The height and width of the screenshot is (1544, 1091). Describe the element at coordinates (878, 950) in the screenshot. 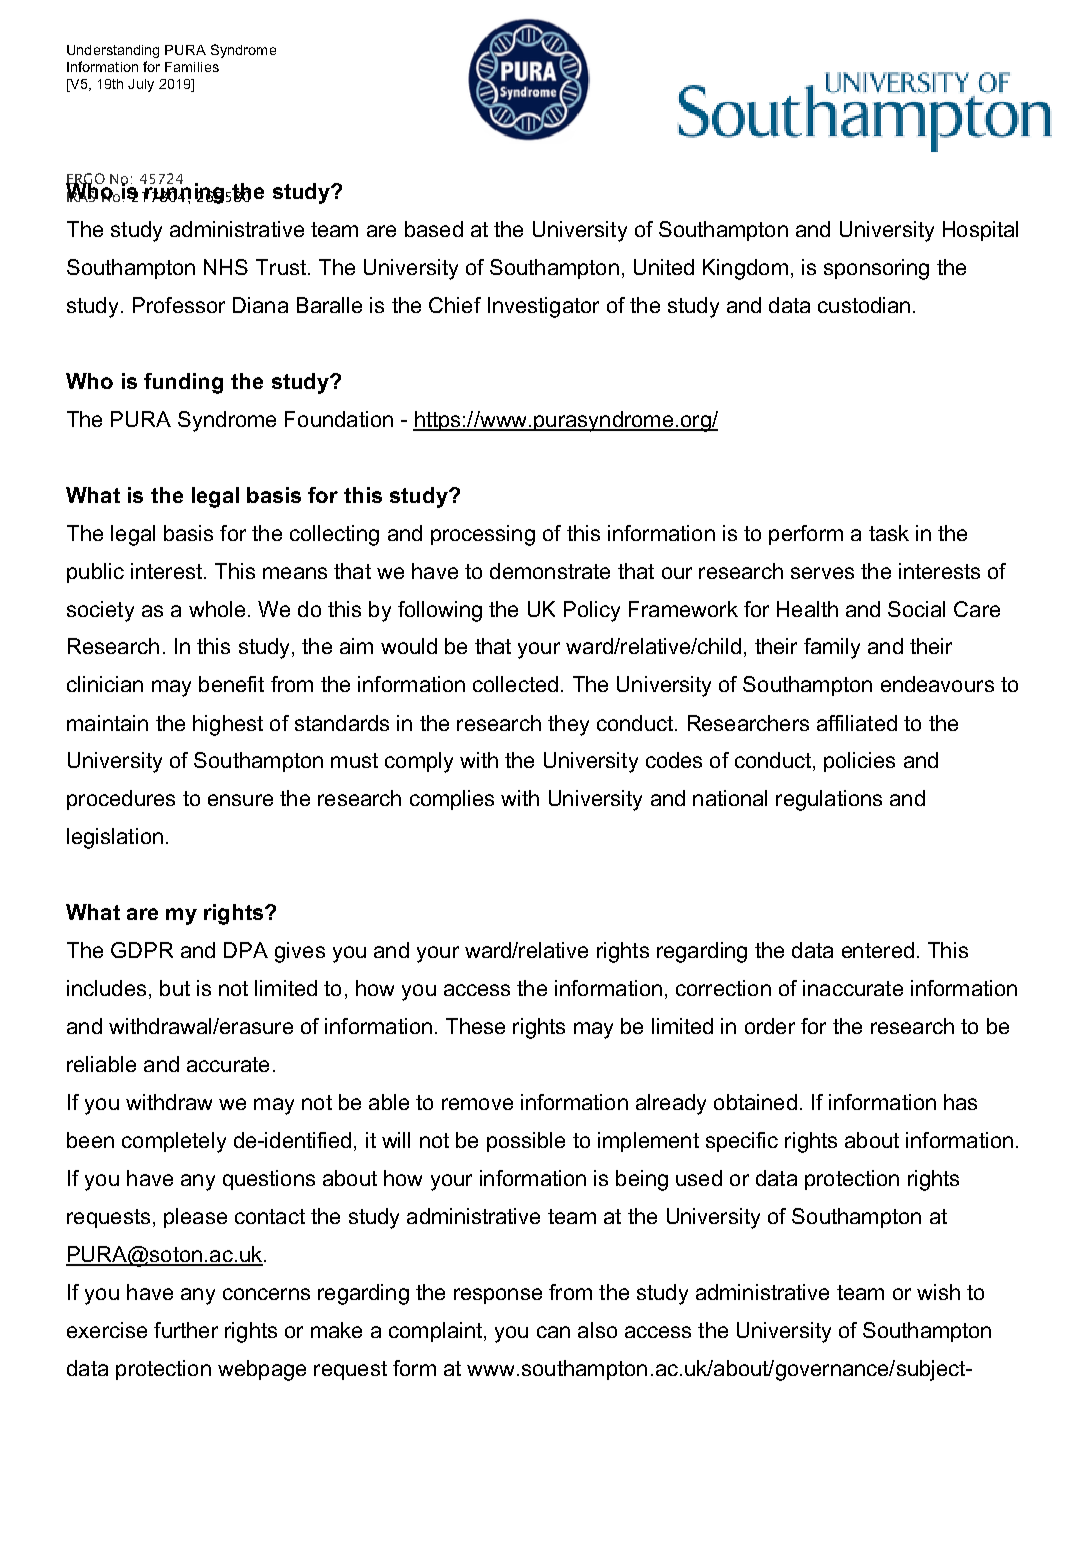

I see `entered` at that location.
